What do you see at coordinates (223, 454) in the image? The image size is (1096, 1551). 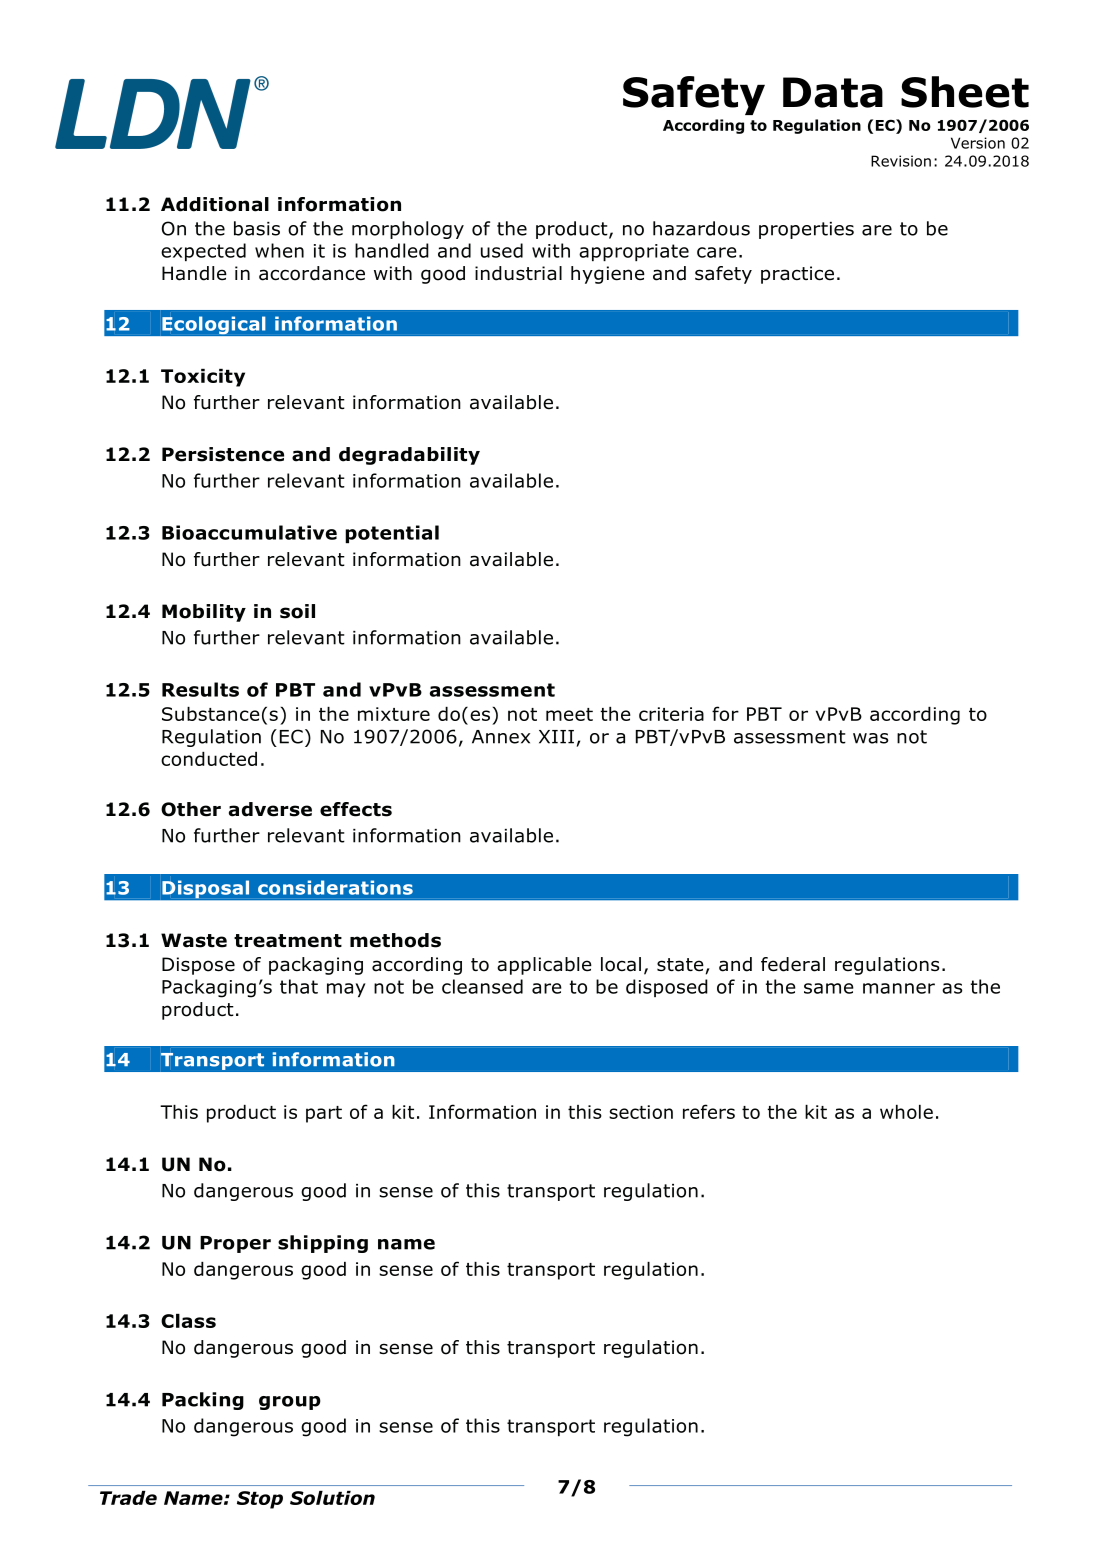 I see `Persistence` at bounding box center [223, 454].
